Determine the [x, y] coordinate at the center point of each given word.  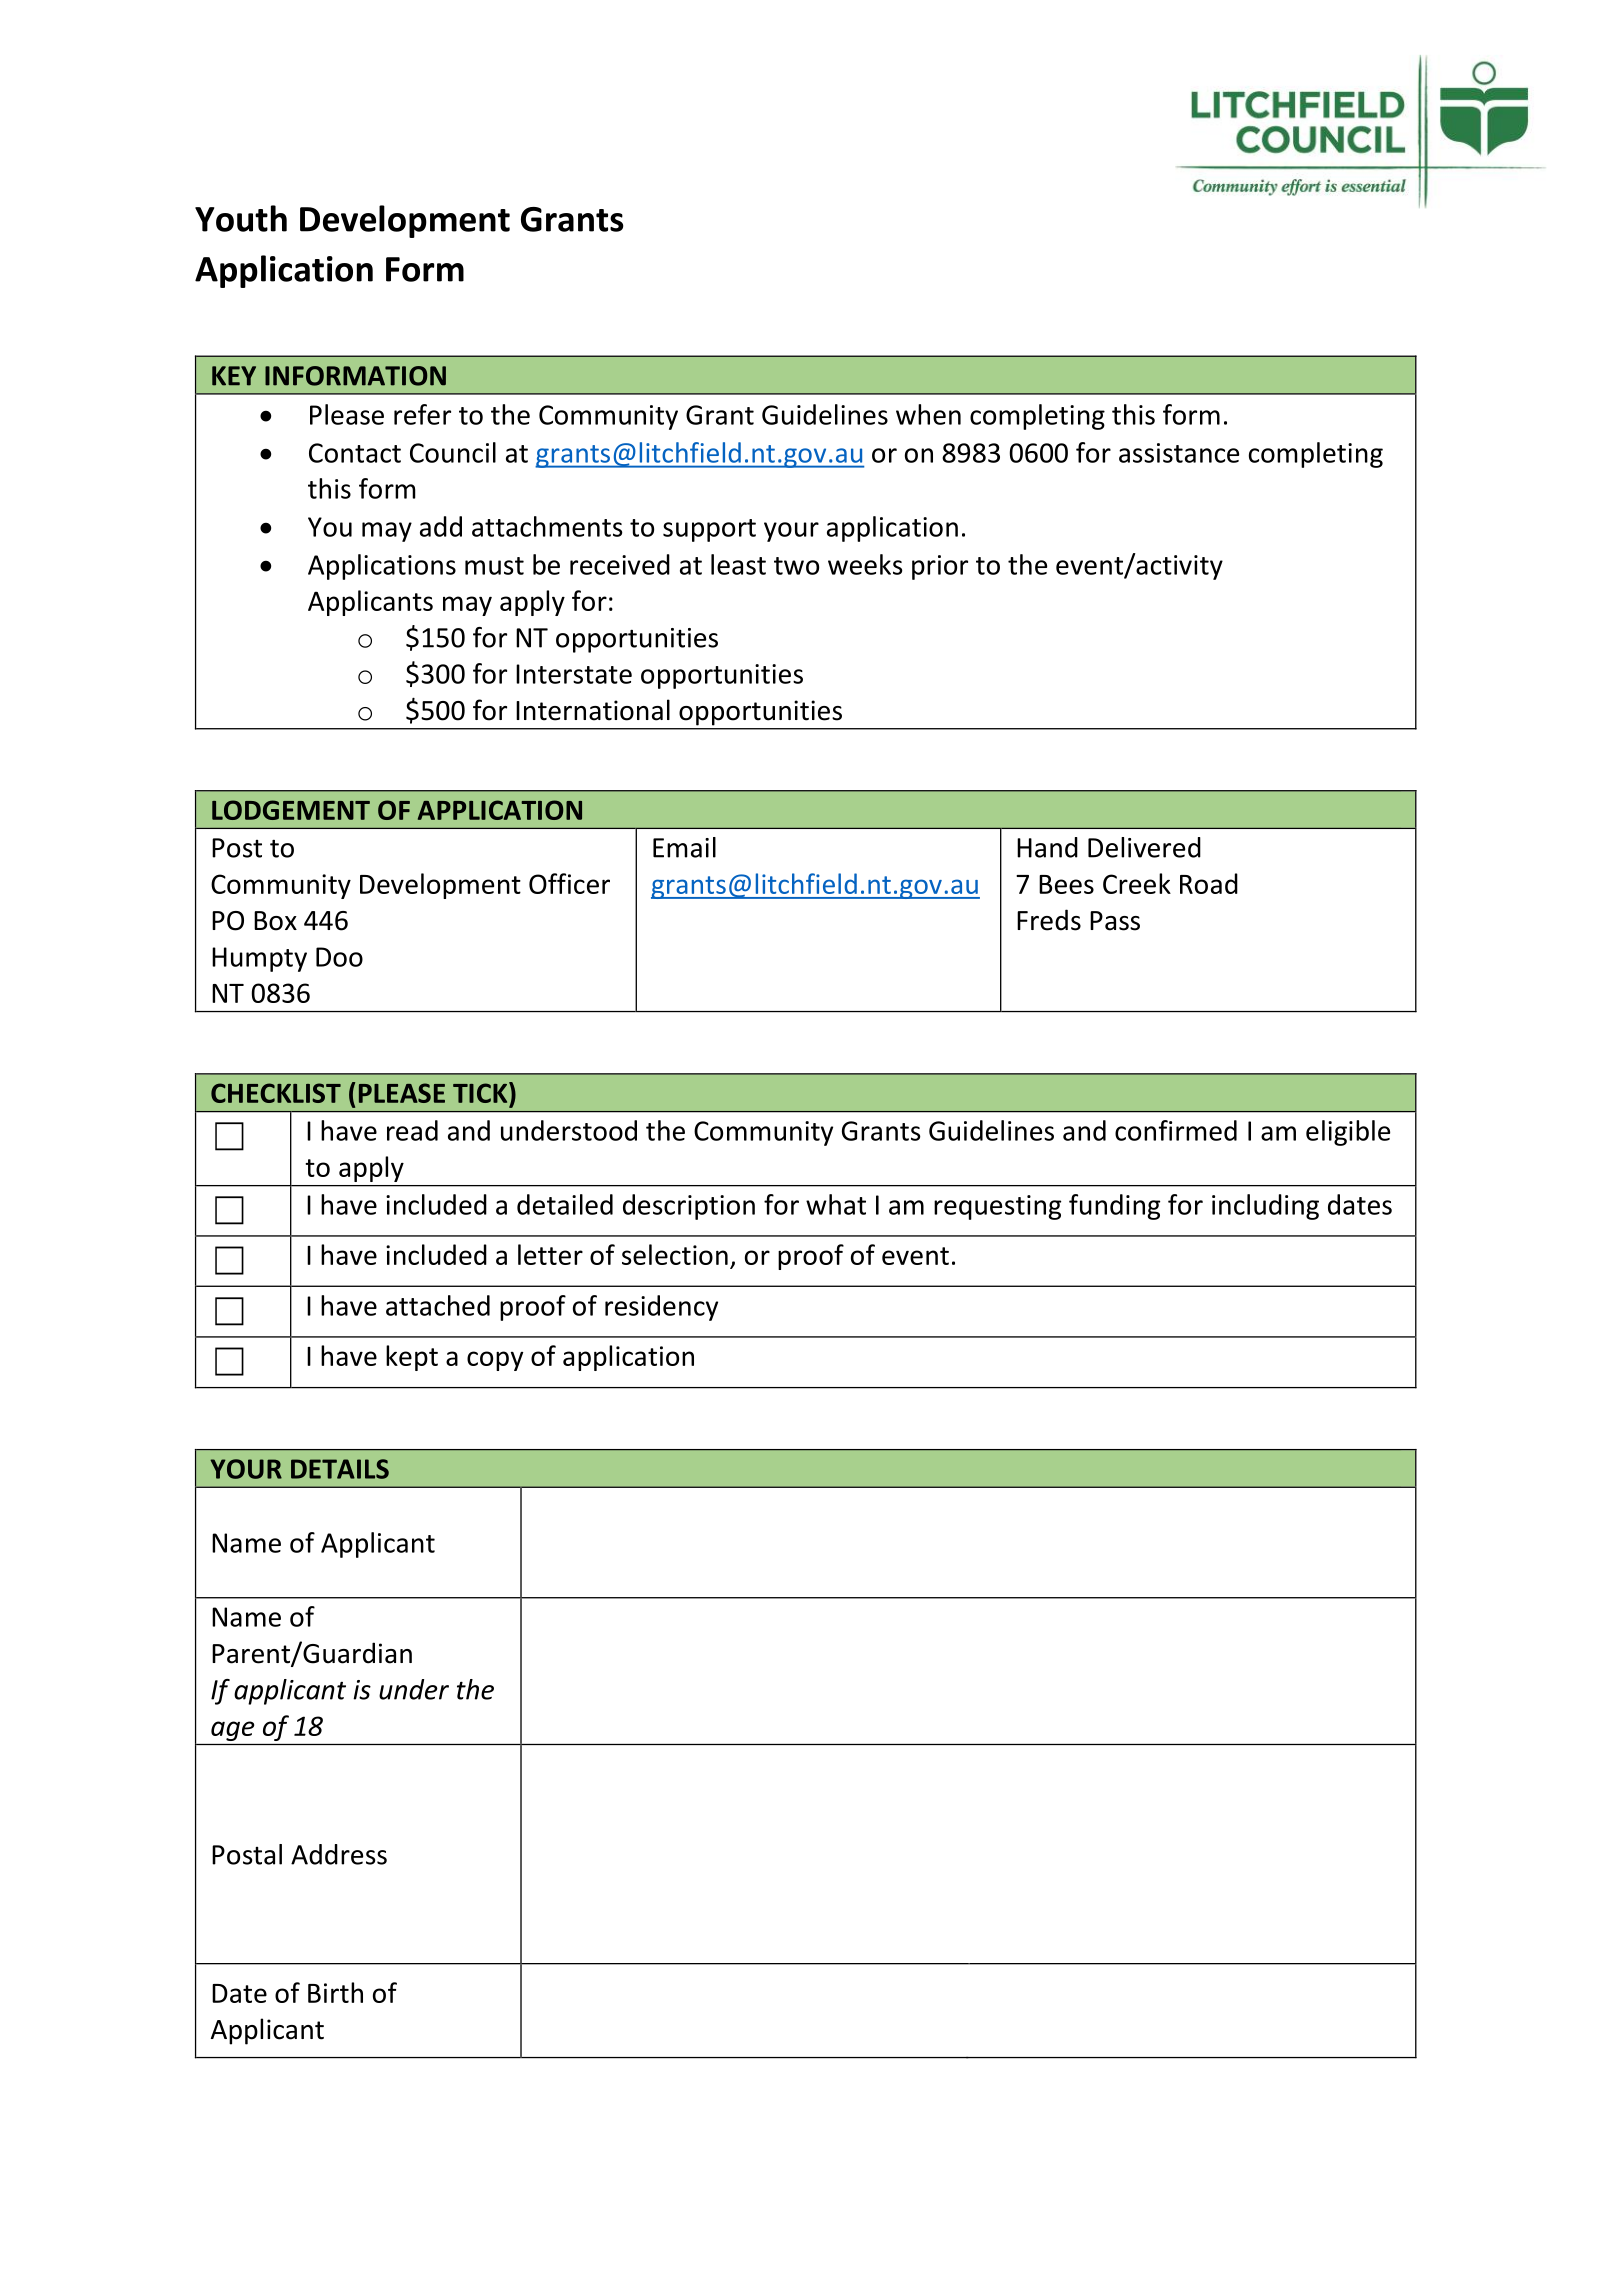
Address [339, 1854]
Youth [241, 218]
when [928, 414]
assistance [1179, 453]
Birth [335, 1992]
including [1265, 1207]
